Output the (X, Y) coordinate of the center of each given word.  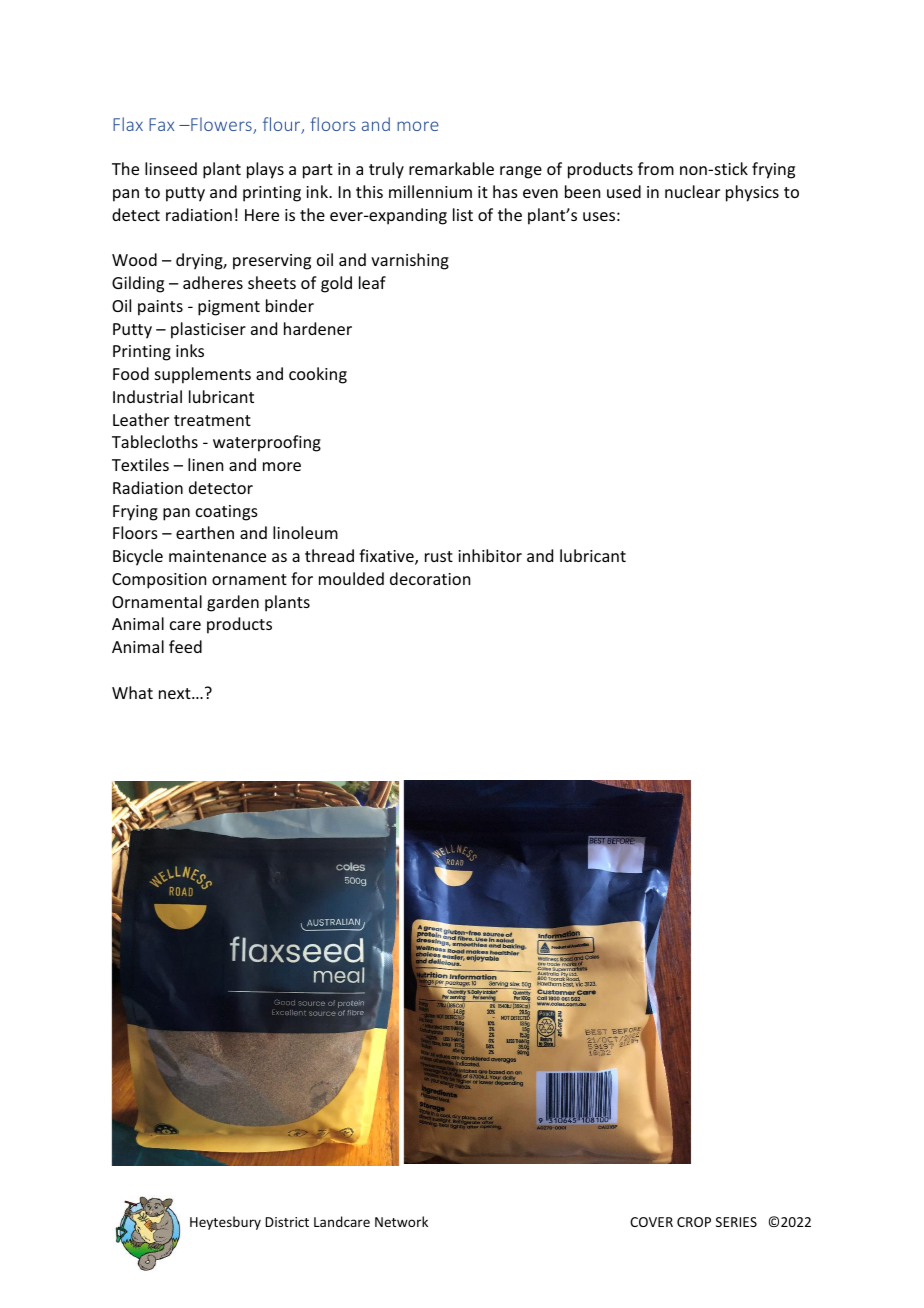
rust (439, 556)
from (656, 168)
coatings (227, 513)
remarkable (451, 168)
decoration (430, 578)
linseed (171, 168)
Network (401, 1221)
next (176, 693)
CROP (694, 1222)
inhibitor (490, 555)
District (287, 1222)
